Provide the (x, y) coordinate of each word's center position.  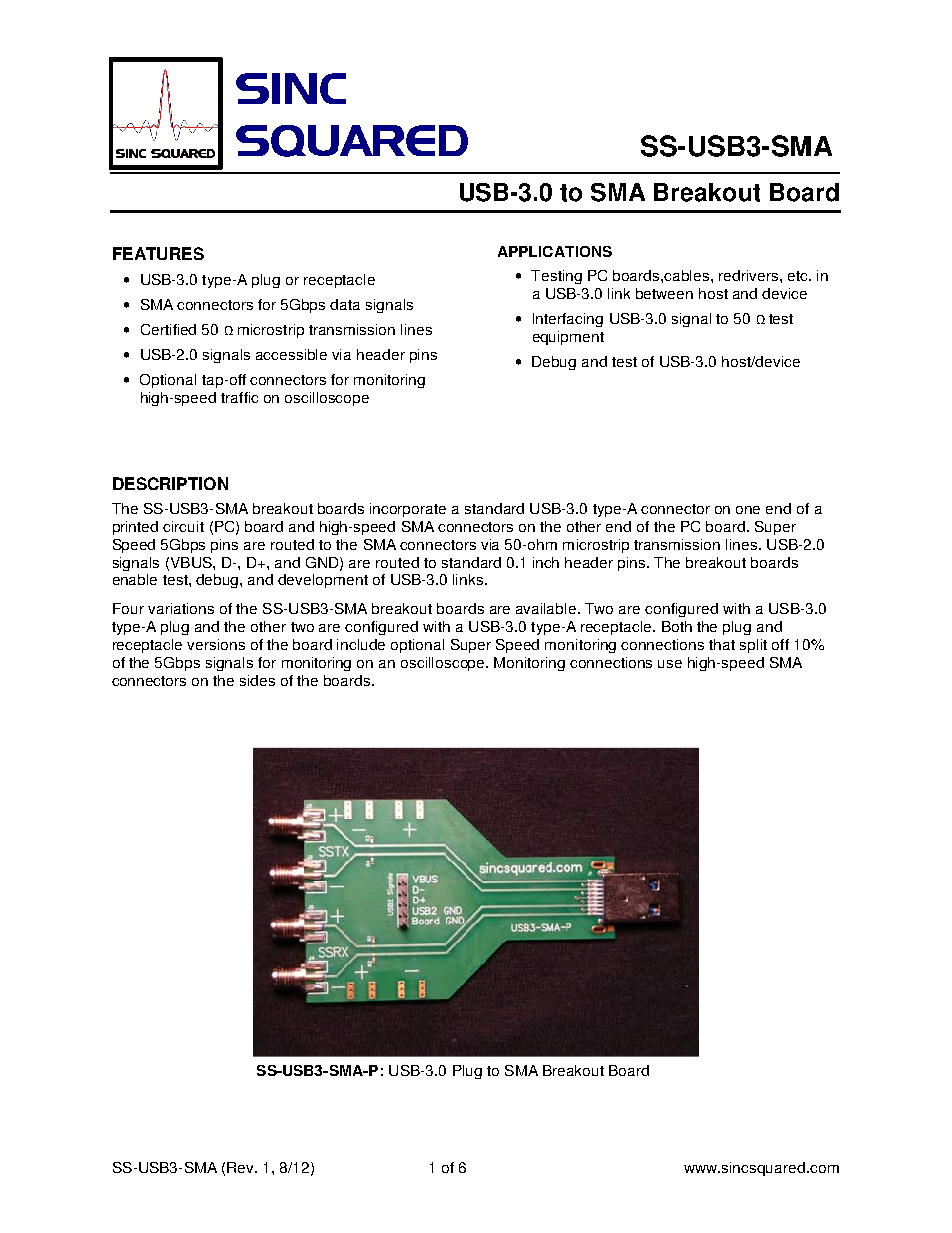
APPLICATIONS (555, 251)
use (670, 664)
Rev (242, 1167)
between (664, 293)
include (361, 644)
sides (257, 680)
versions (216, 644)
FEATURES (158, 253)
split (753, 646)
